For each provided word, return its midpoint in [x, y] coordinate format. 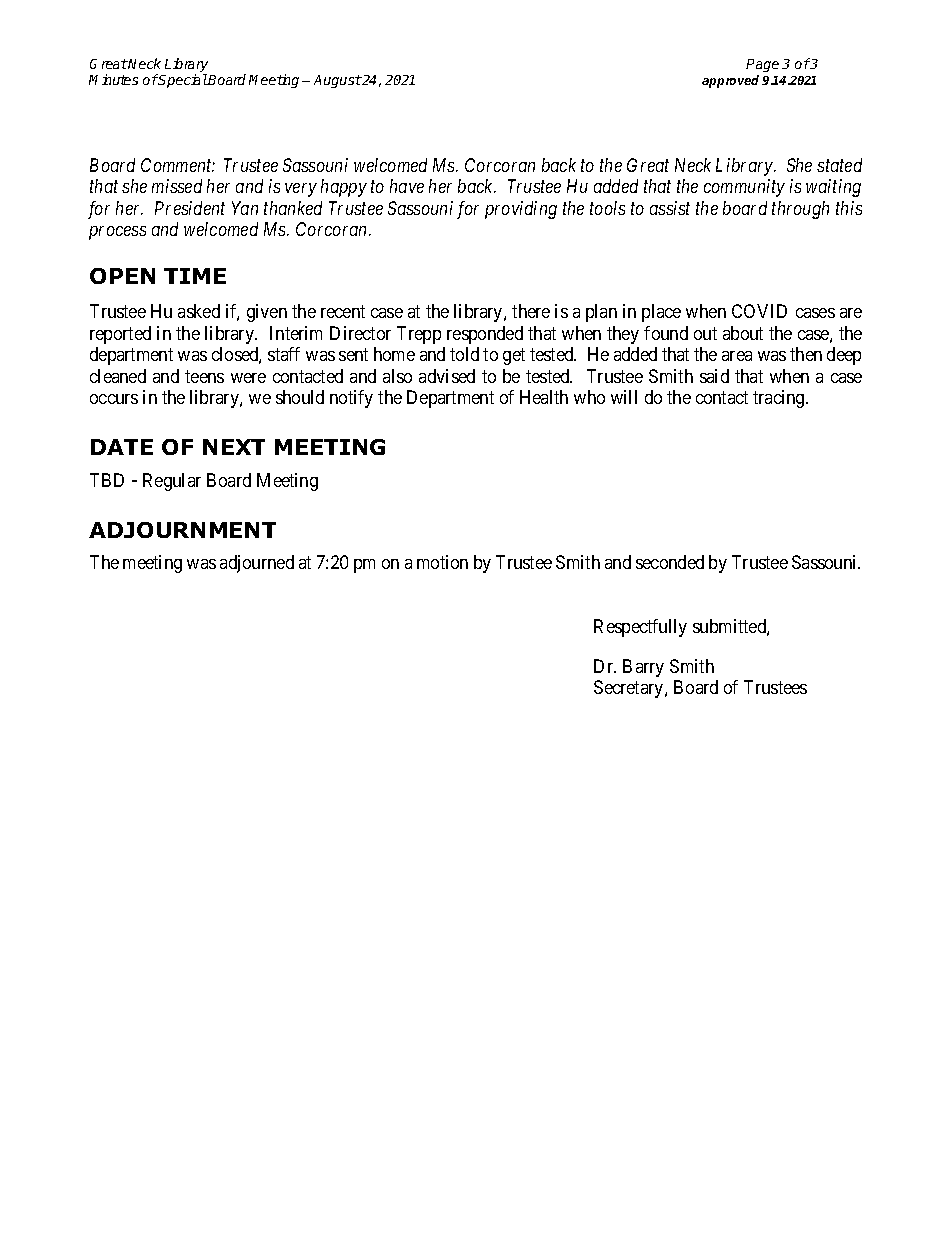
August [337, 81]
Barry [643, 668]
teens [204, 376]
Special [182, 81]
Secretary [630, 689]
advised [447, 376]
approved [730, 81]
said [714, 376]
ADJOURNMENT [182, 530]
